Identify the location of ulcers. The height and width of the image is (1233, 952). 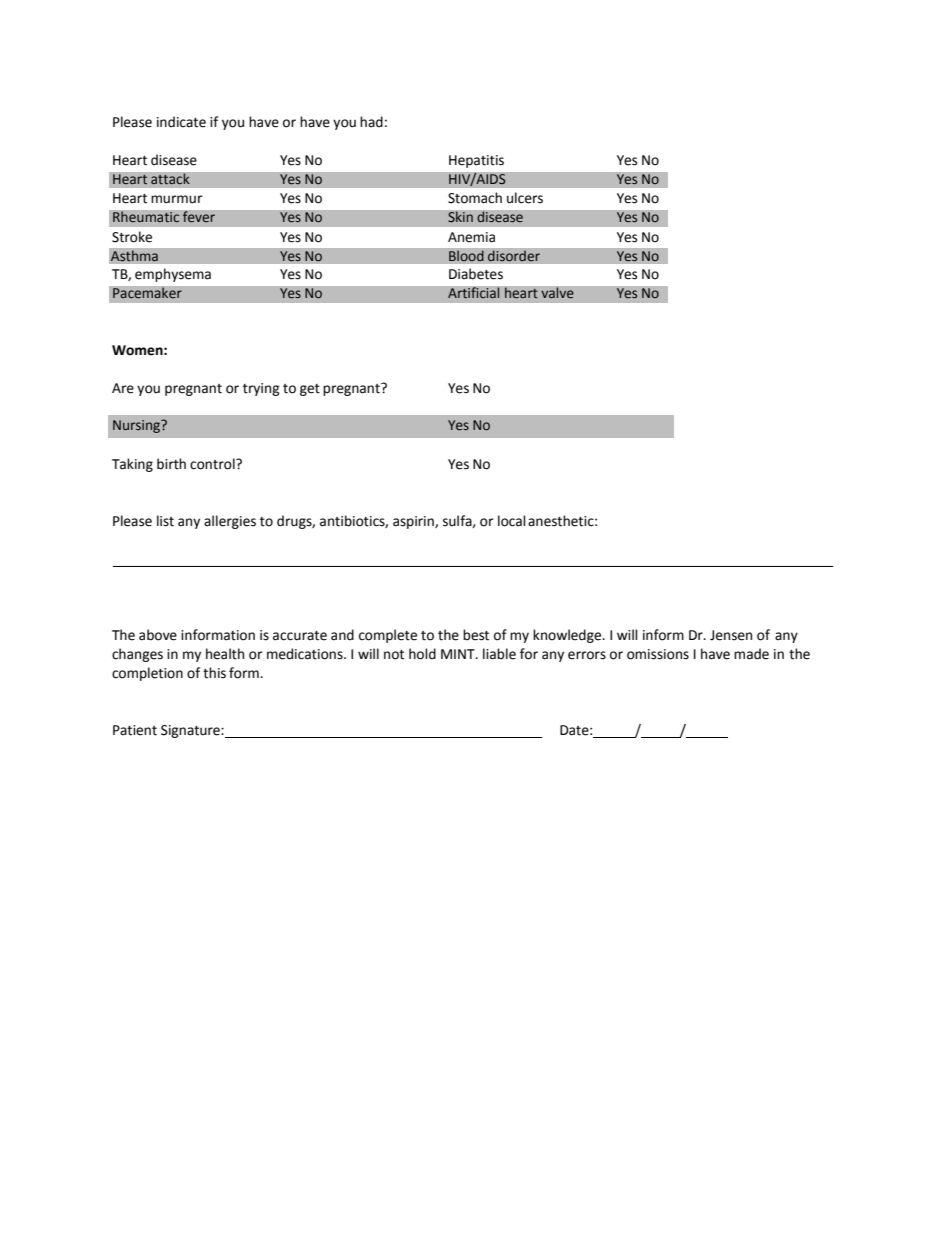
(525, 198).
